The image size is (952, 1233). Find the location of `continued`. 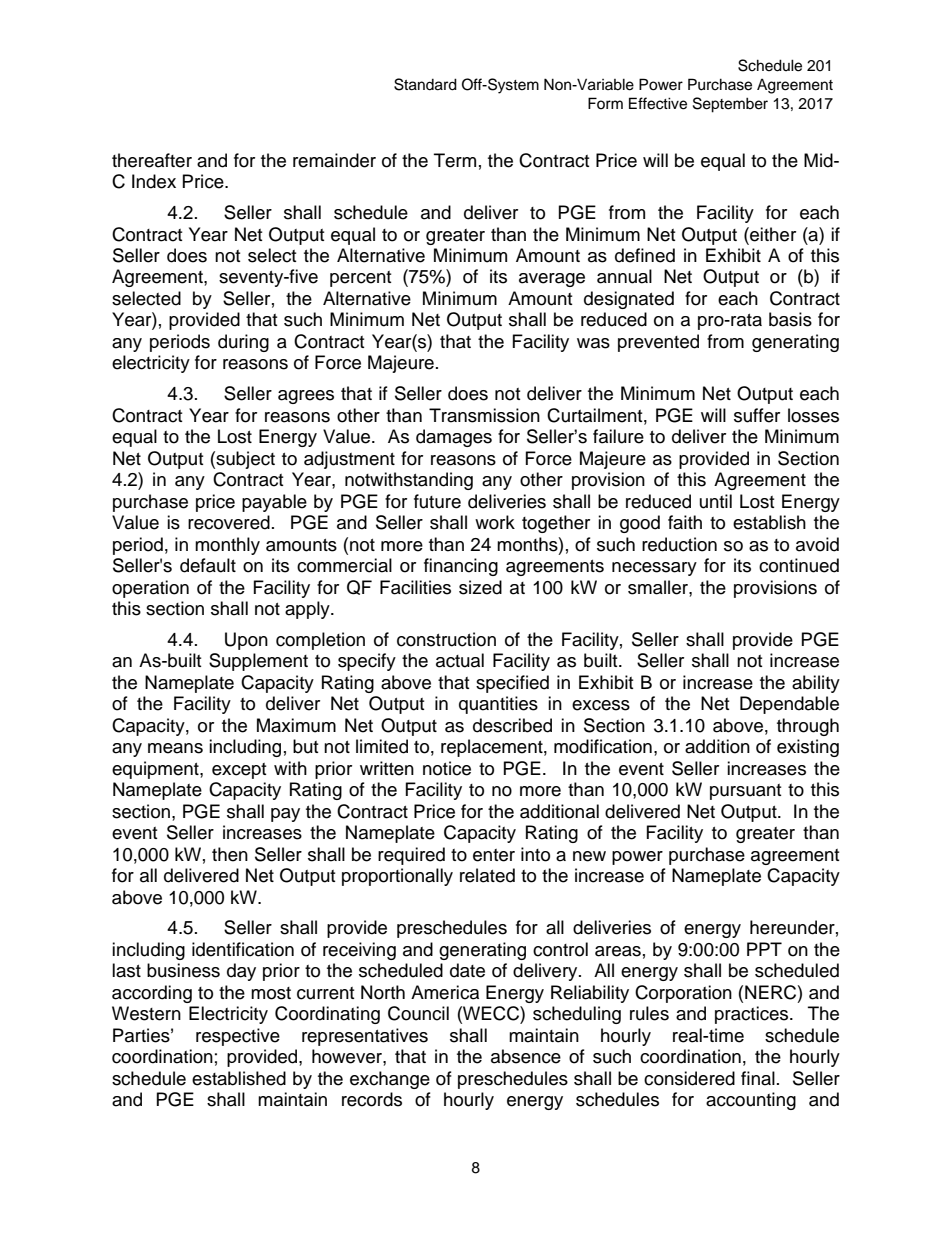

continued is located at coordinates (799, 565).
